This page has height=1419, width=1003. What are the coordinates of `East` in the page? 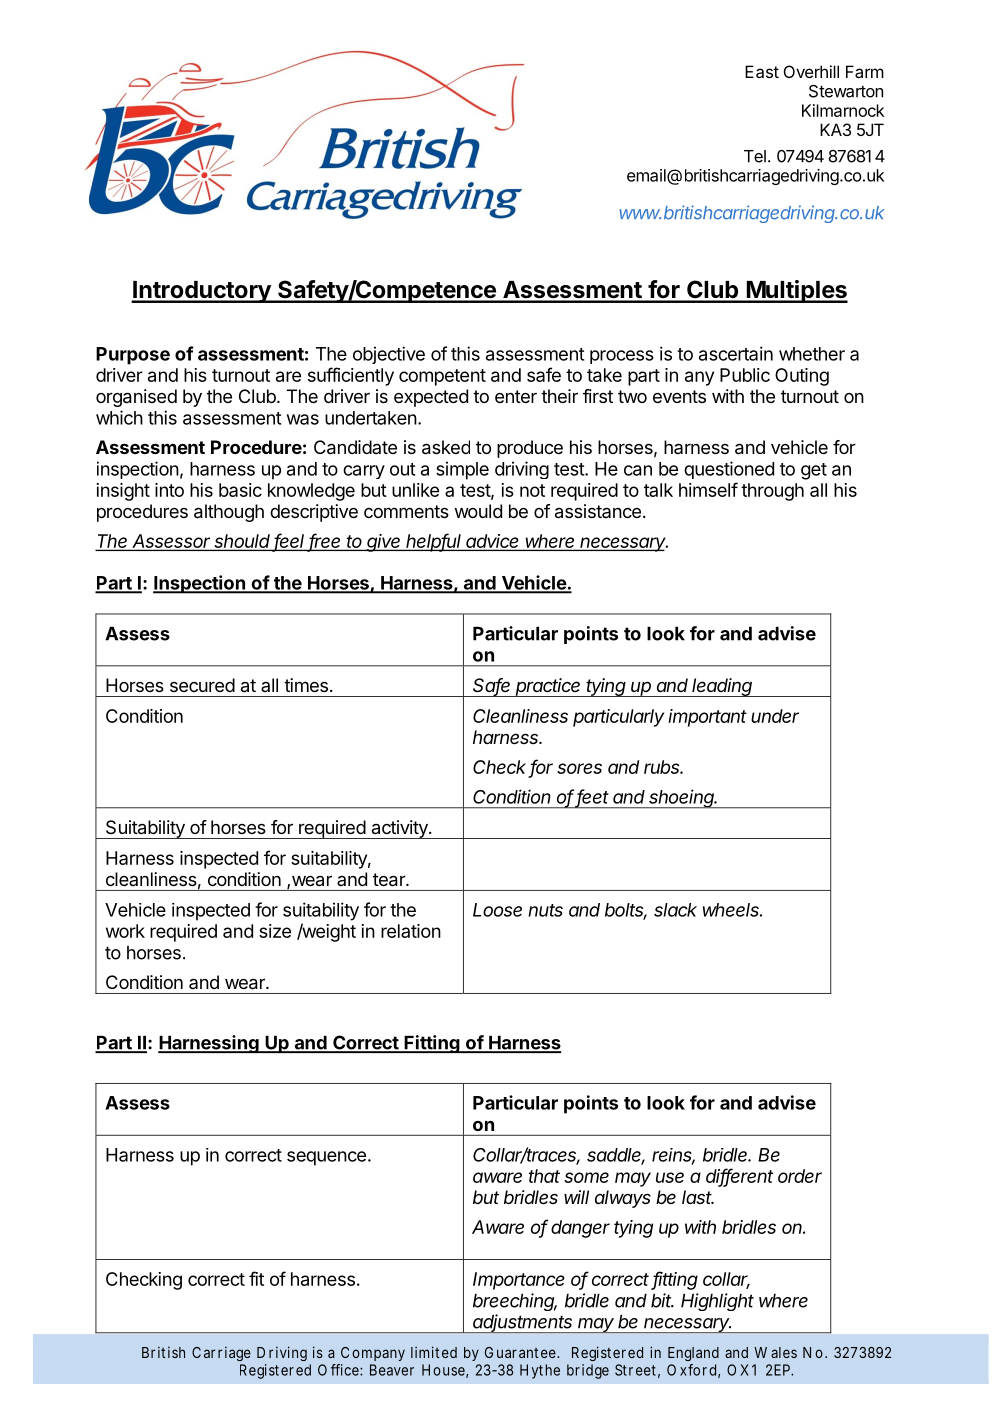 It's located at (762, 71).
